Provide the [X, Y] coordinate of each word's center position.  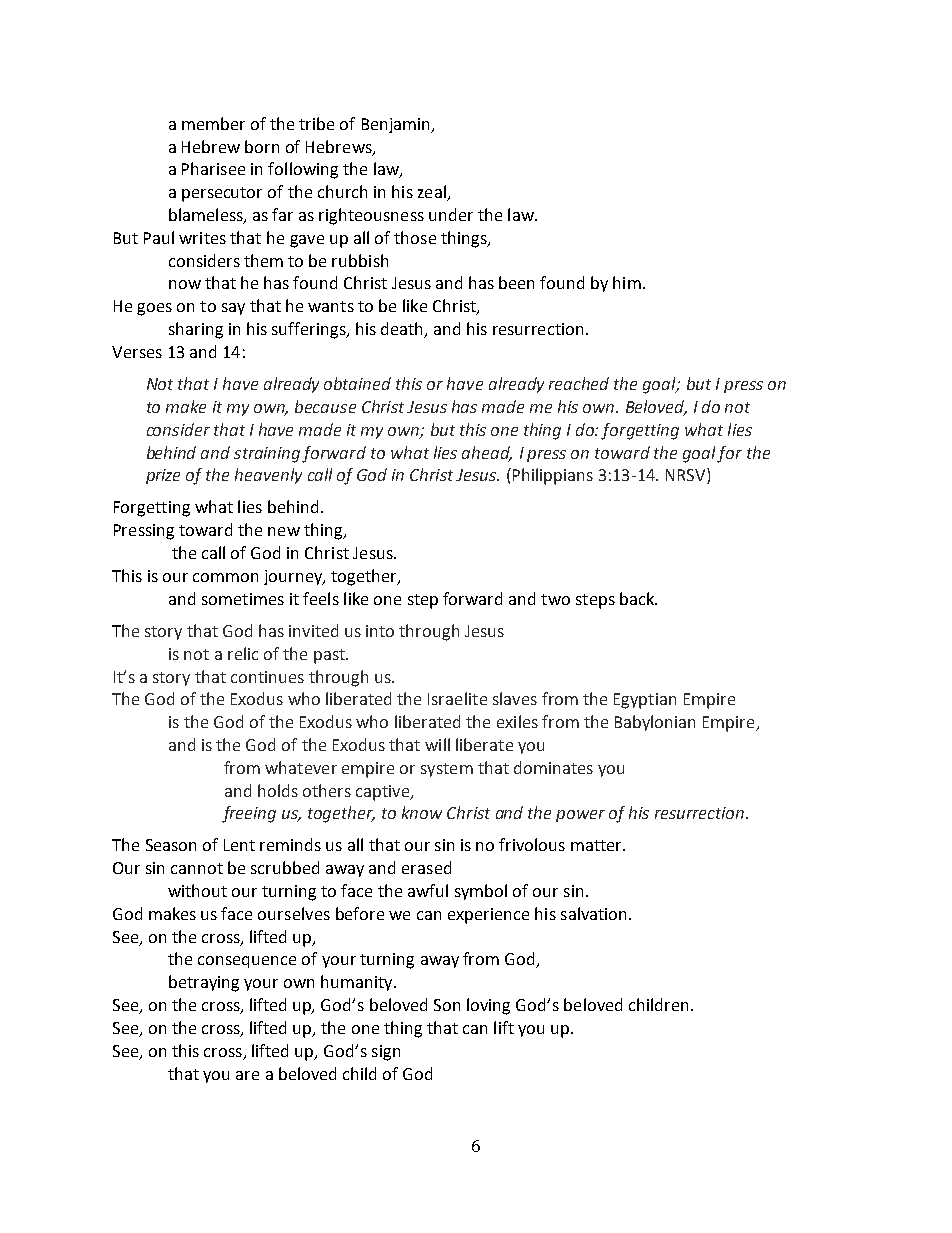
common [225, 577]
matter [597, 845]
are [247, 1075]
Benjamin [397, 125]
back [638, 598]
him [627, 282]
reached [579, 383]
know [422, 812]
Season [171, 845]
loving [488, 1006]
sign [386, 1053]
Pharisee [213, 168]
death [403, 330]
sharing [196, 330]
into [380, 631]
